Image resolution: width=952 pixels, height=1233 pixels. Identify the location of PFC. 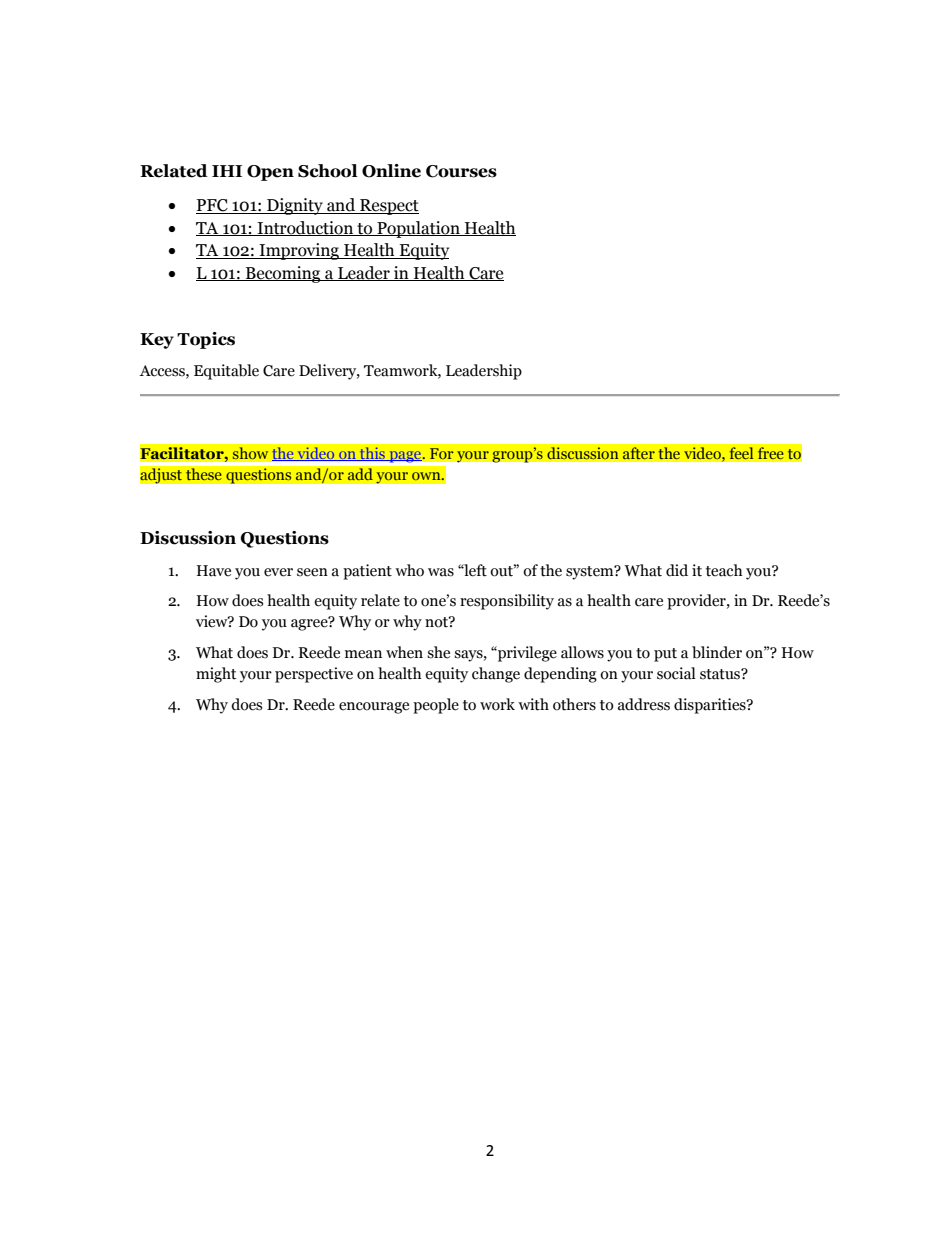
(213, 206).
